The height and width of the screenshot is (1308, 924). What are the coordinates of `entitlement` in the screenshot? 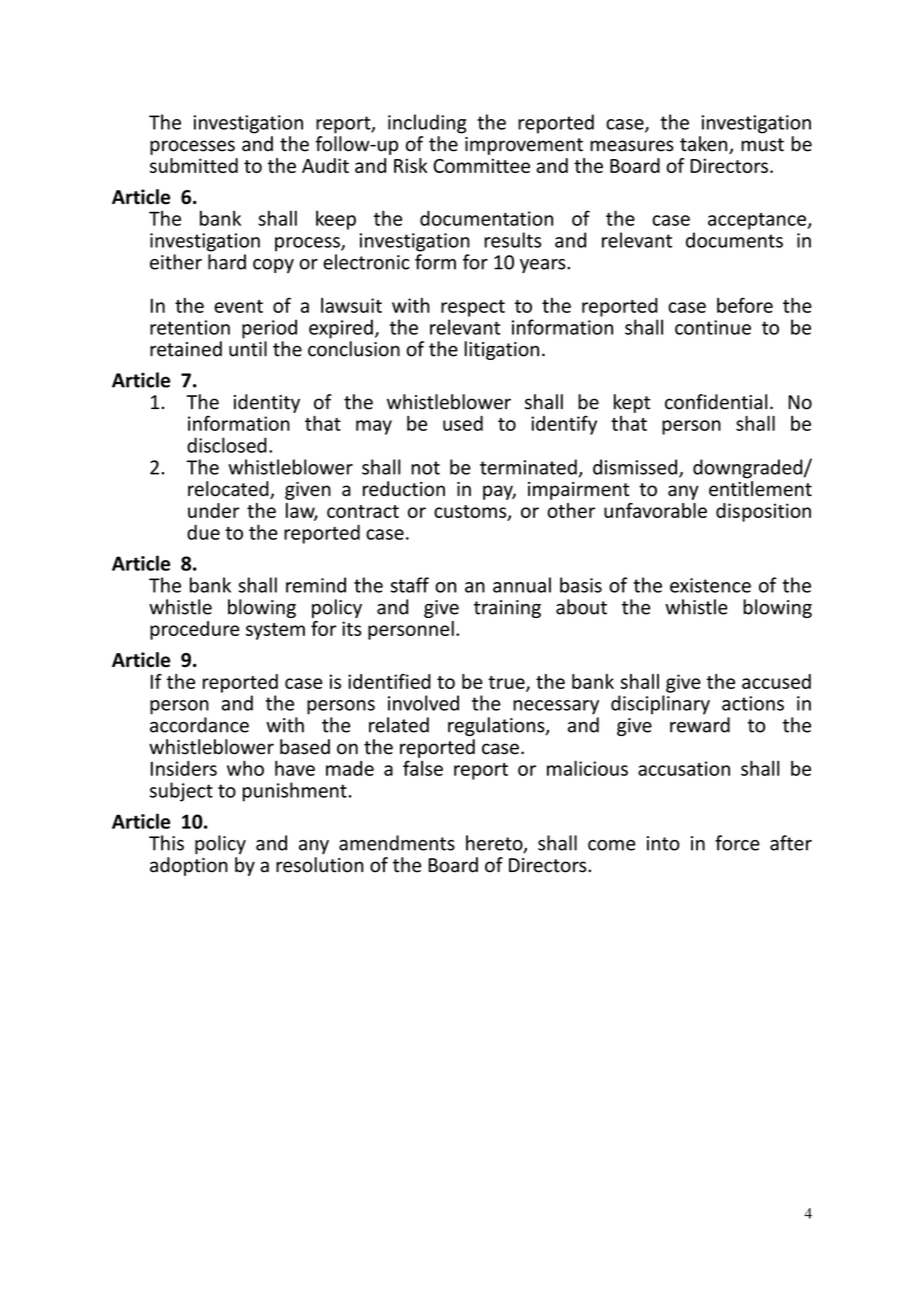 It's located at (760, 489).
